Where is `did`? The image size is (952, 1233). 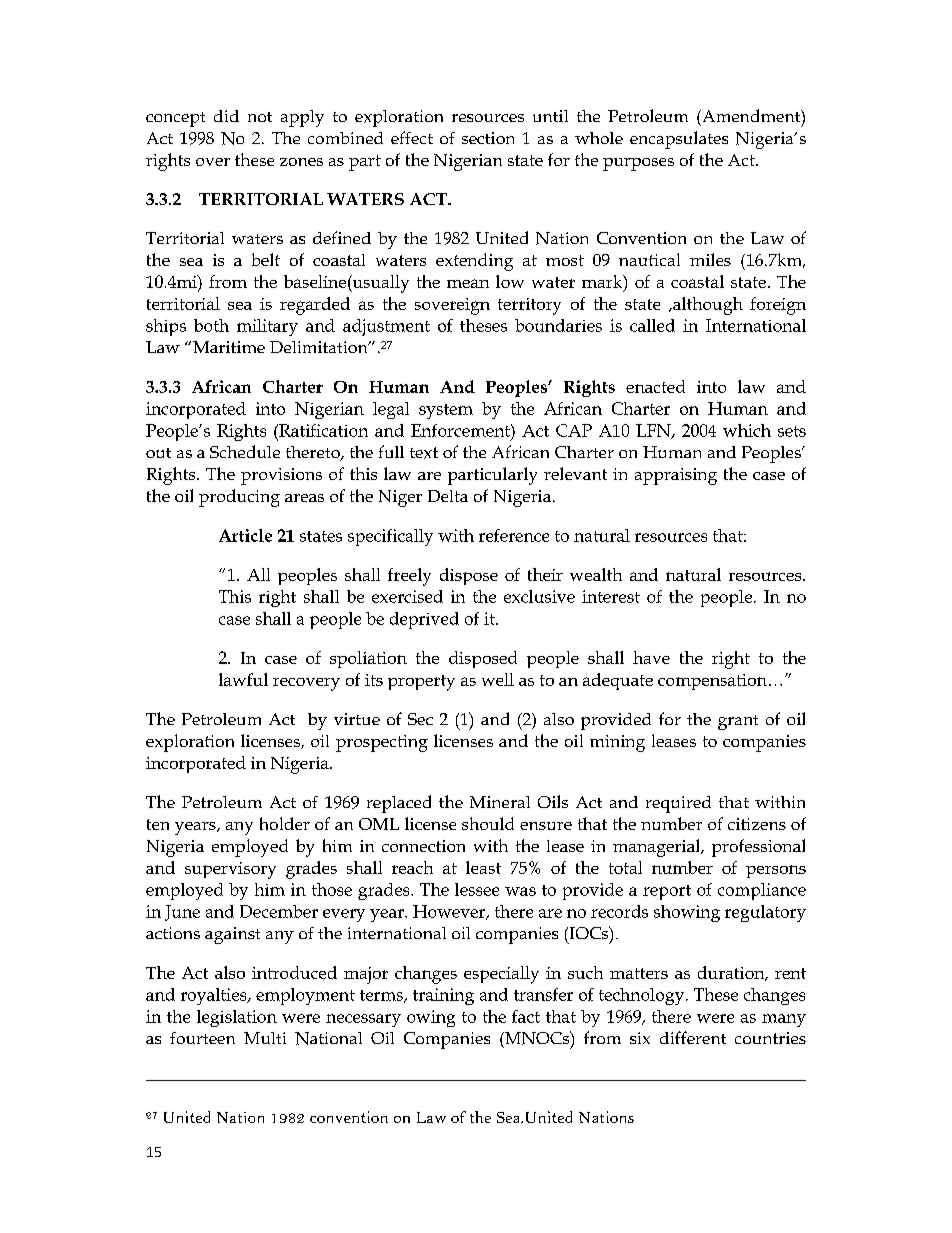 did is located at coordinates (226, 116).
